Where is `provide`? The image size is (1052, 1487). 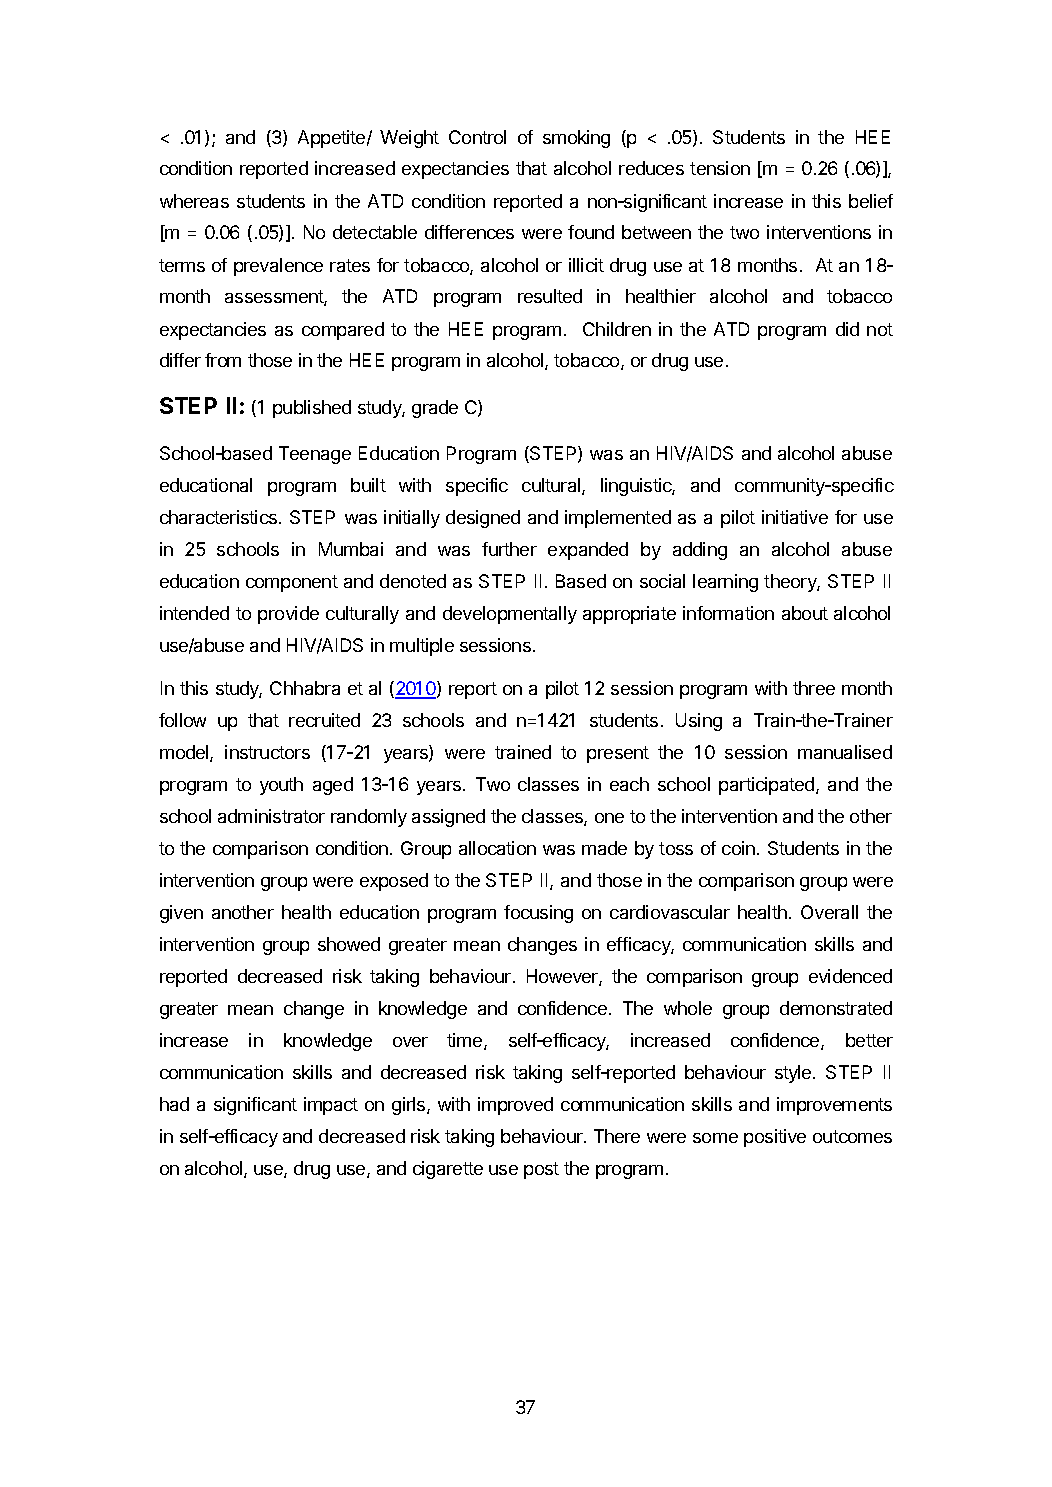 provide is located at coordinates (288, 615).
